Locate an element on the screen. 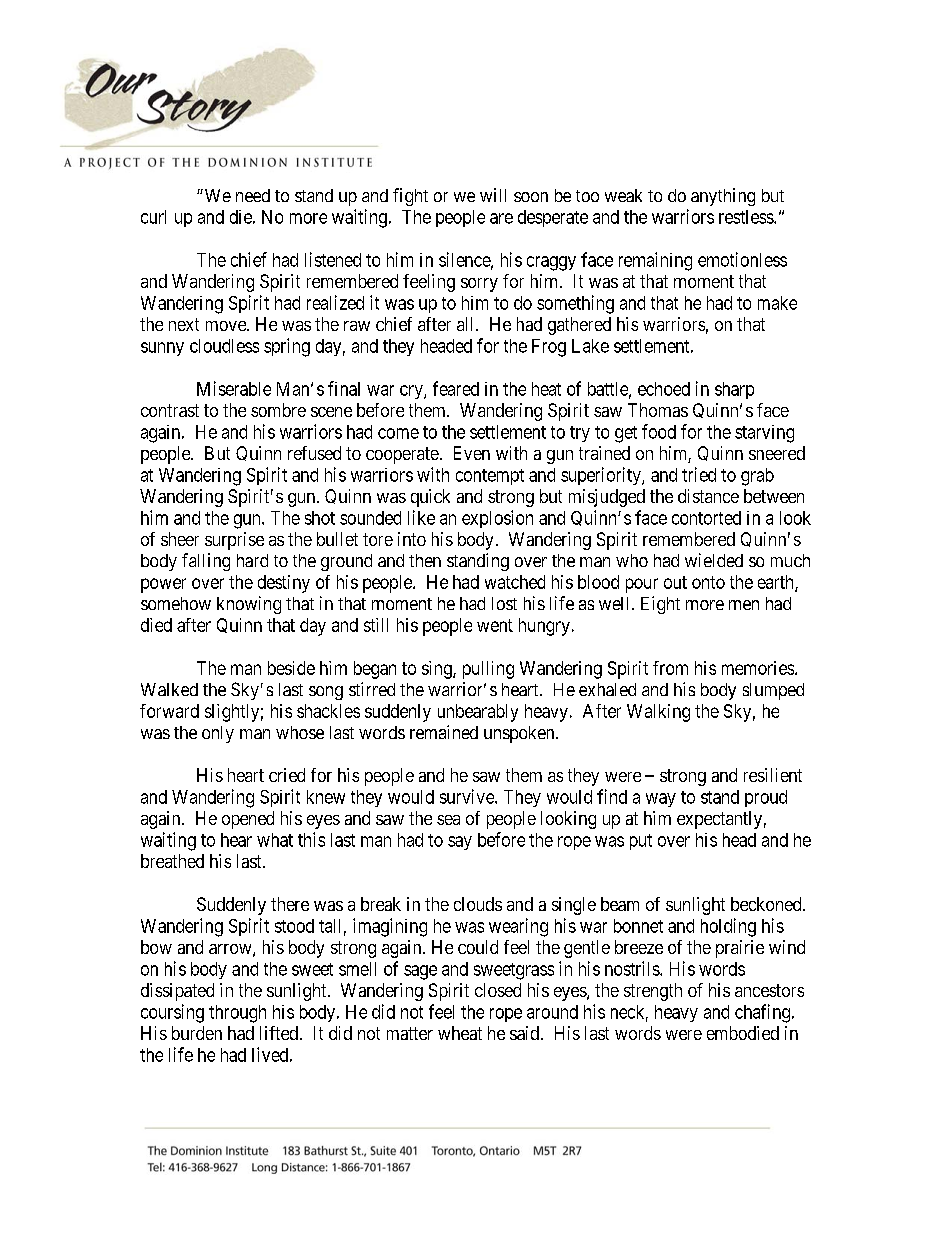 This screenshot has height=1233, width=952. will is located at coordinates (493, 195).
